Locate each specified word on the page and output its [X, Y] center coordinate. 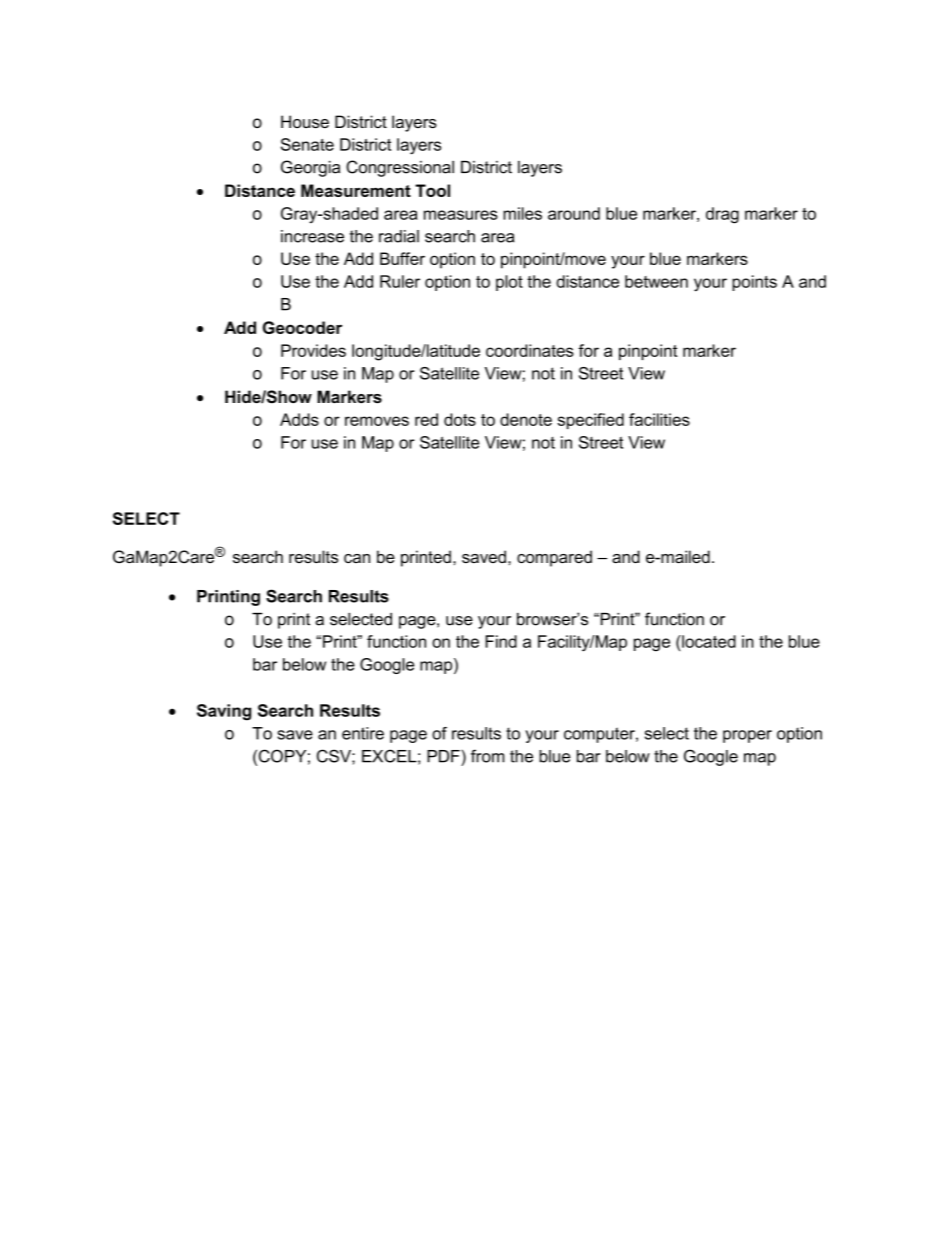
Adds [299, 419]
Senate [307, 144]
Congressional [400, 168]
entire [363, 733]
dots [460, 419]
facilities [659, 419]
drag [722, 215]
